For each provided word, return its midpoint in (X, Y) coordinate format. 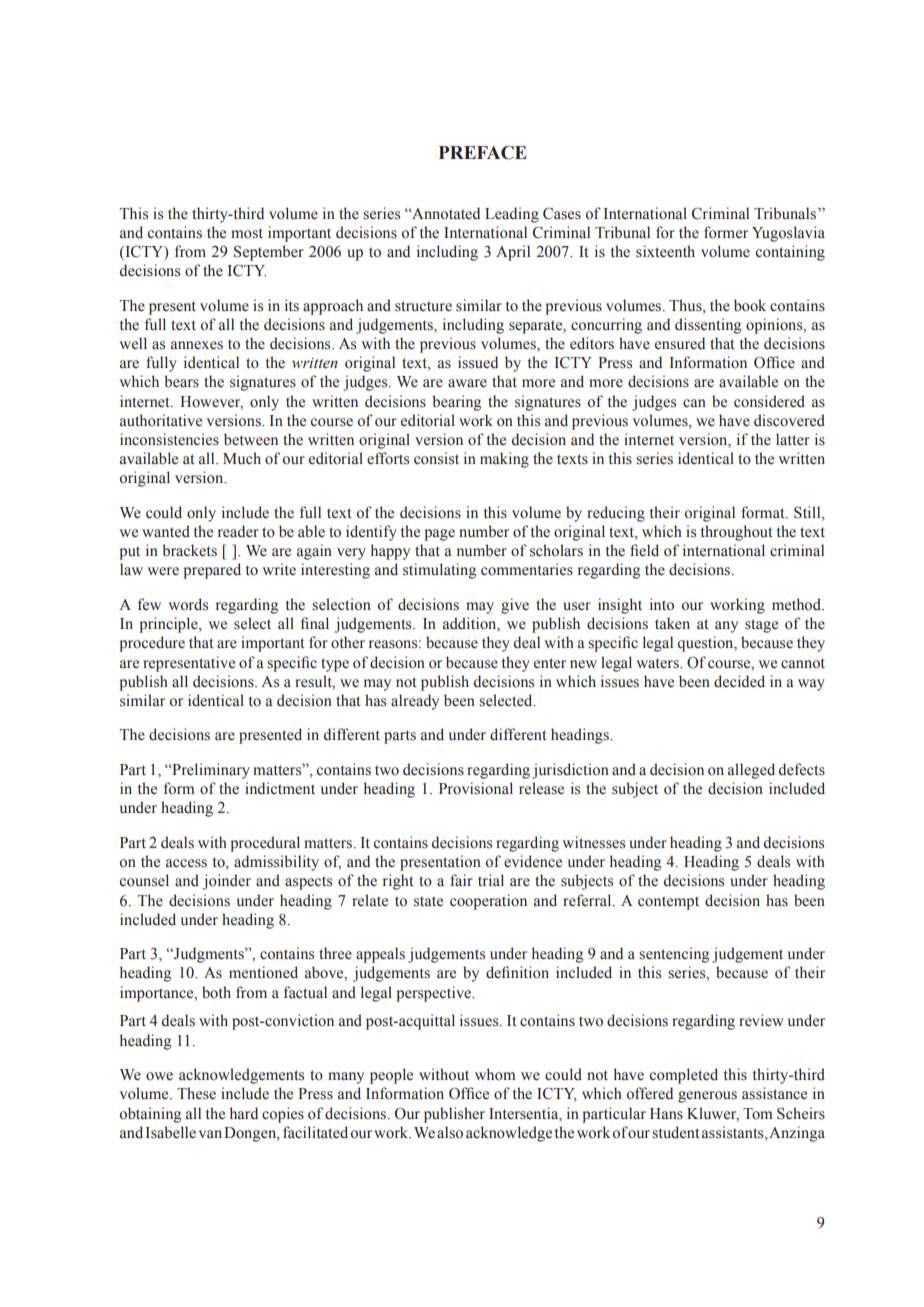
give (515, 606)
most (247, 233)
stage (761, 626)
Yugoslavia (788, 234)
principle (169, 625)
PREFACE (483, 153)
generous (707, 1097)
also (450, 1132)
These (196, 1093)
